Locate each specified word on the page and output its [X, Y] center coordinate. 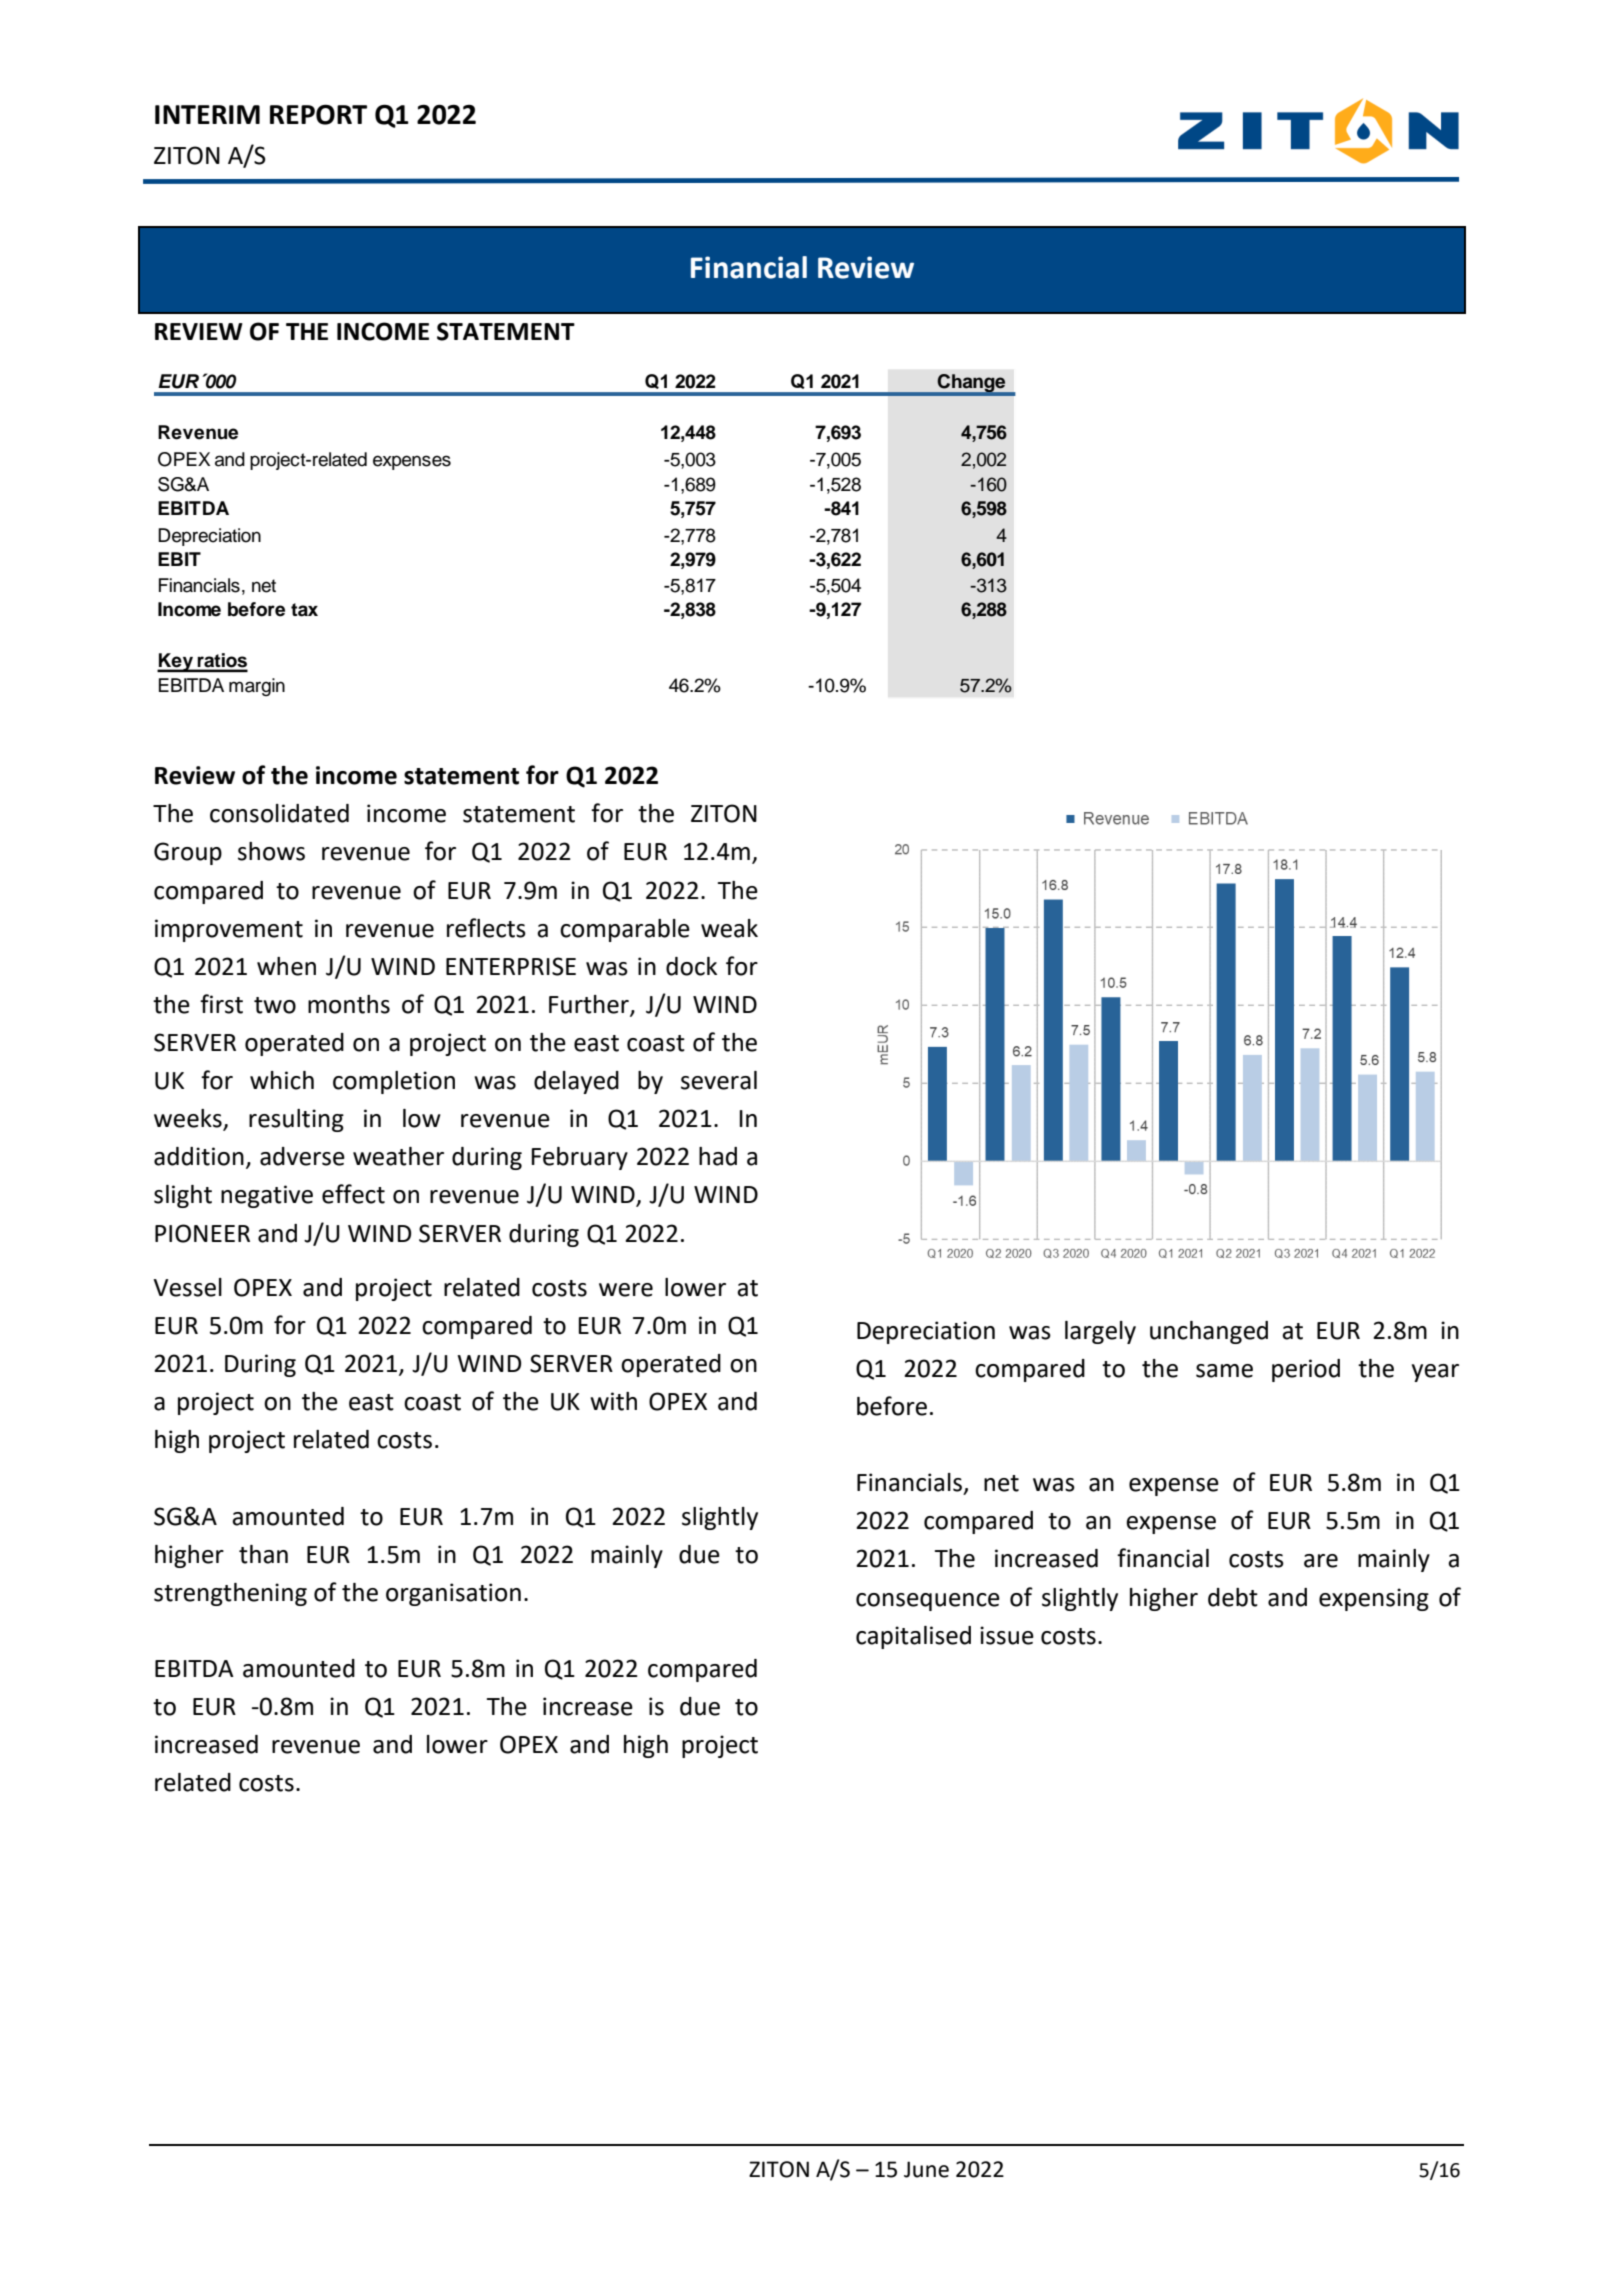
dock [691, 966]
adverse [302, 1156]
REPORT [318, 114]
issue [1007, 1635]
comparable [625, 930]
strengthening [230, 1594]
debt [1233, 1597]
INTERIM [207, 114]
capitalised [913, 1637]
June [926, 2169]
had [718, 1156]
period [1306, 1370]
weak [729, 928]
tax [304, 610]
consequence [928, 1602]
